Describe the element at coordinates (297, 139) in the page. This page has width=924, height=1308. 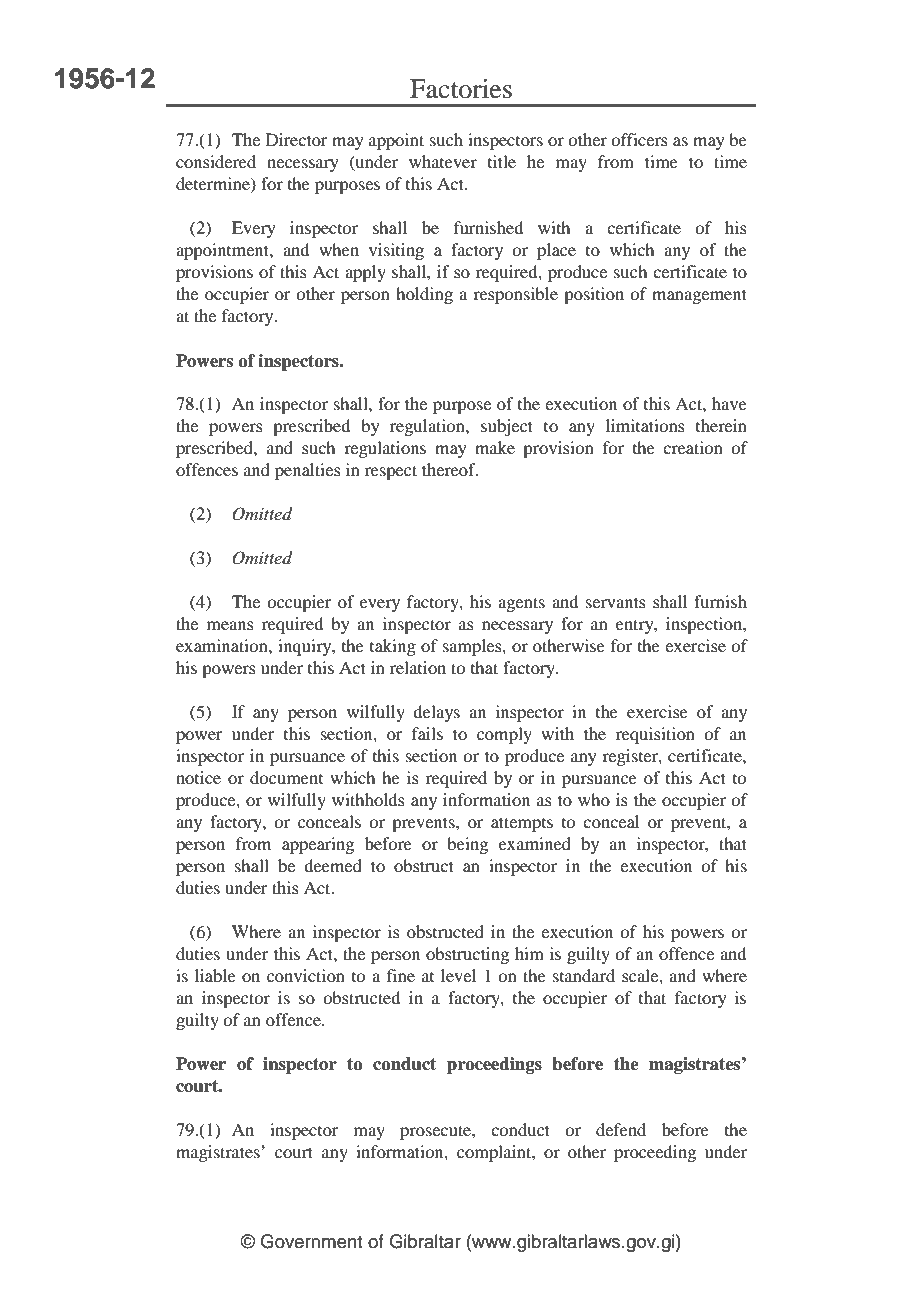
I see `Director` at that location.
